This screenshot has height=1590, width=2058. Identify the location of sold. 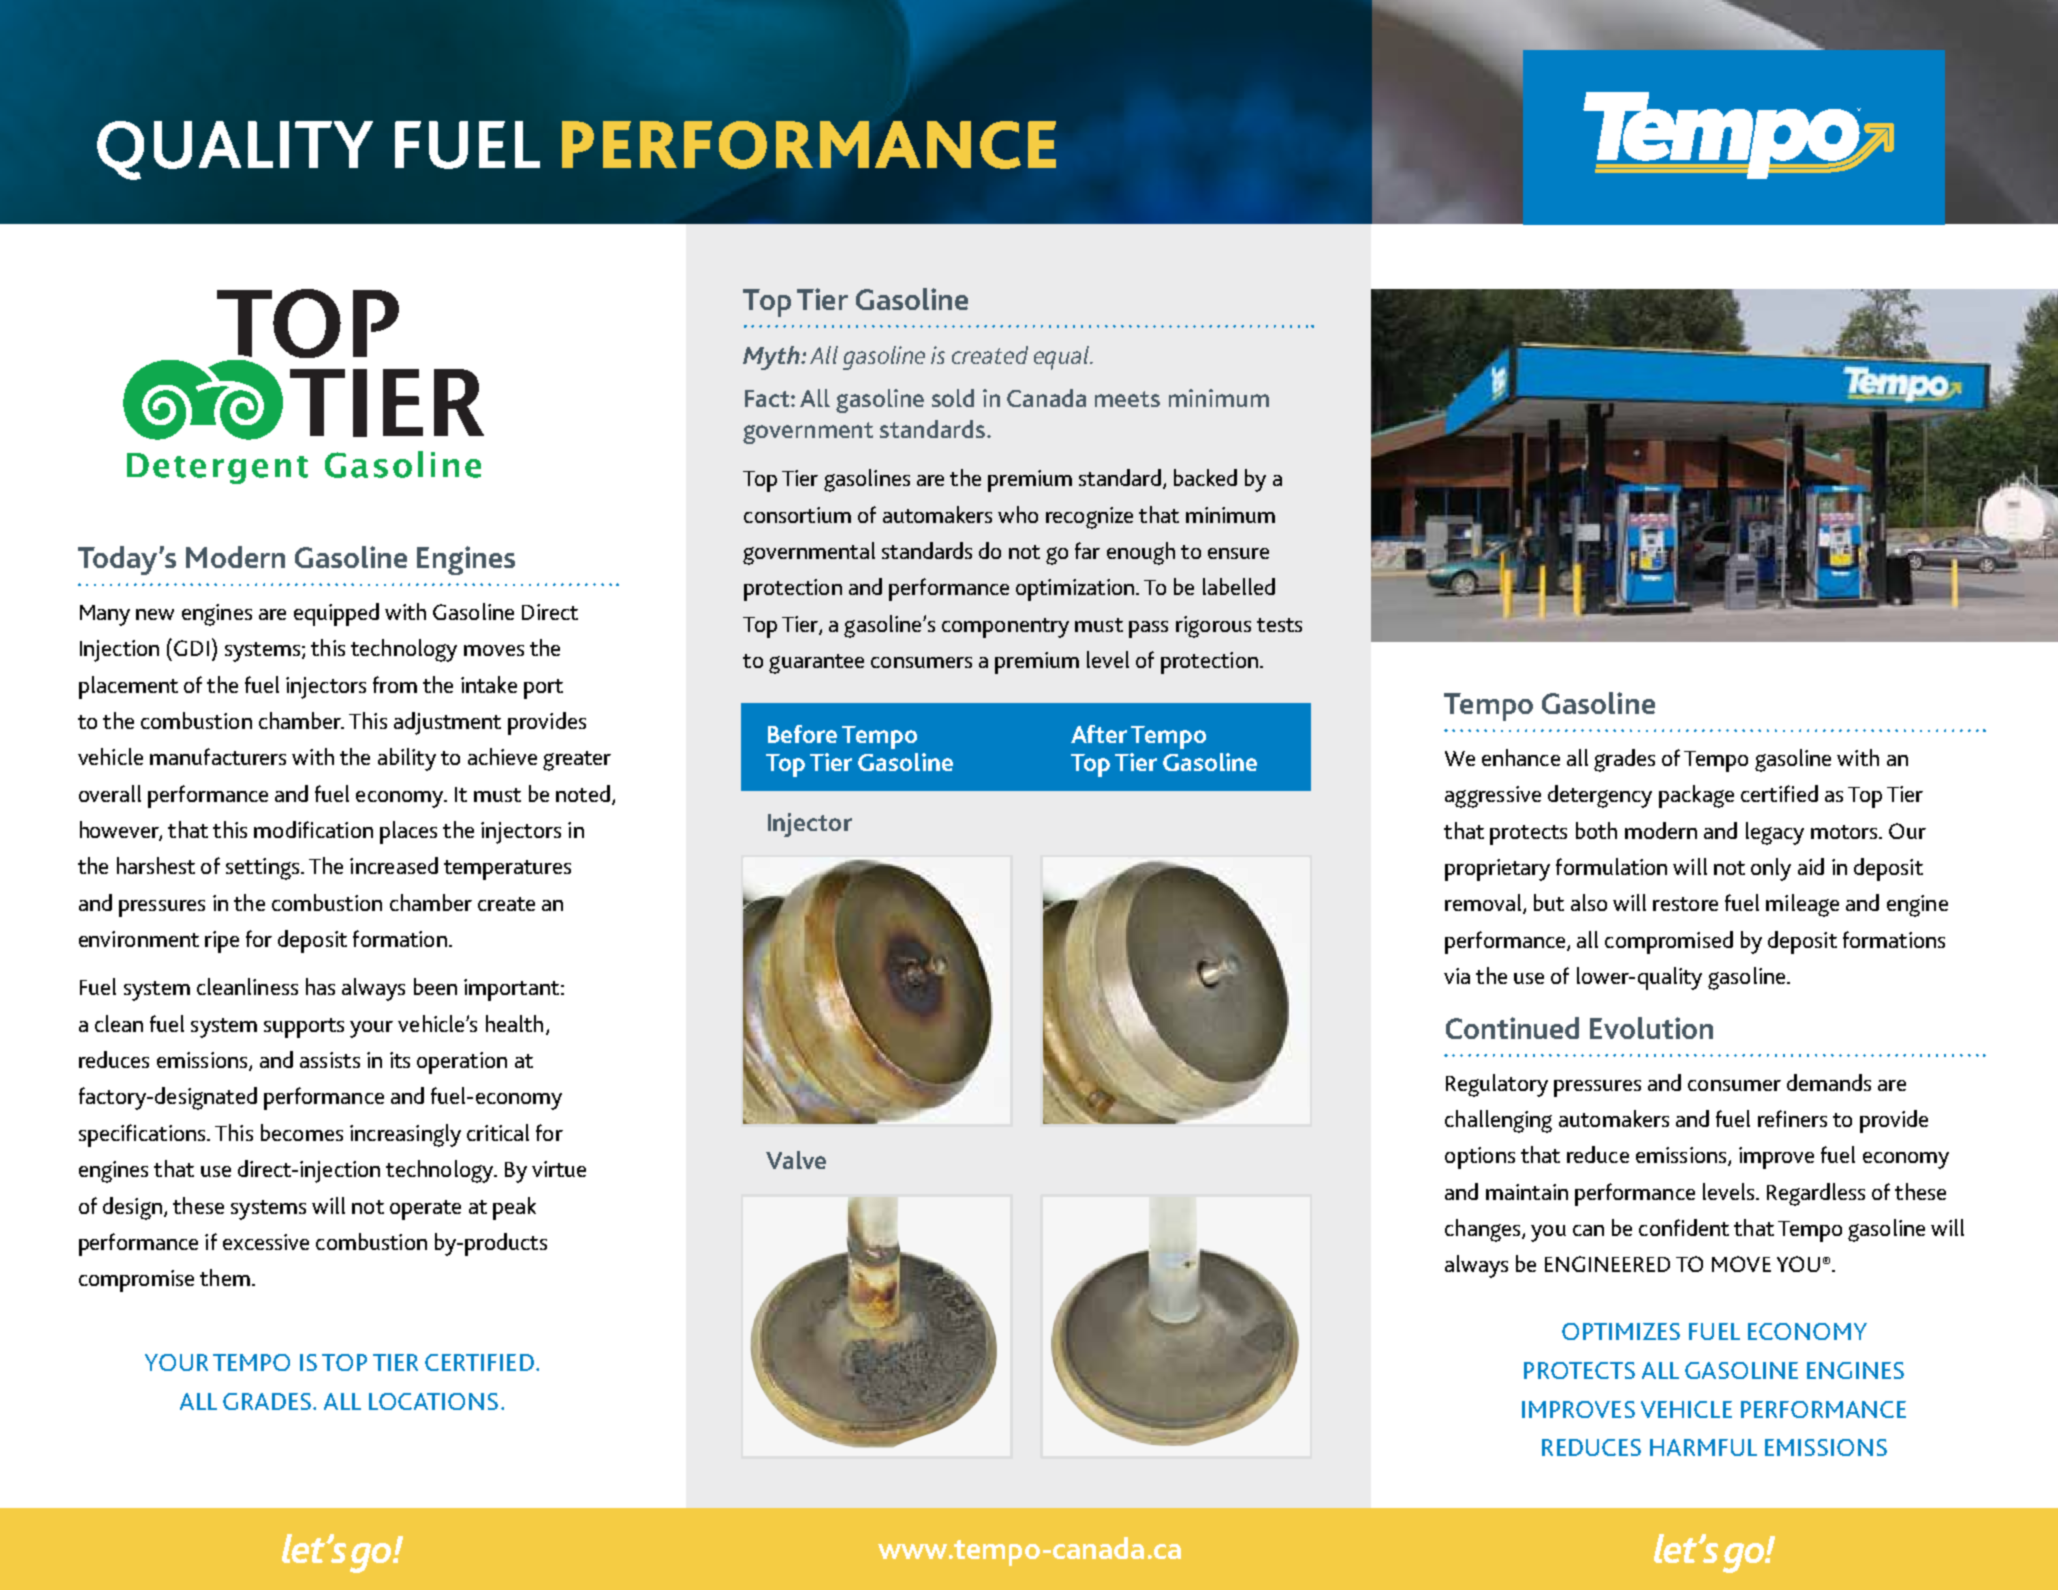
(953, 398).
